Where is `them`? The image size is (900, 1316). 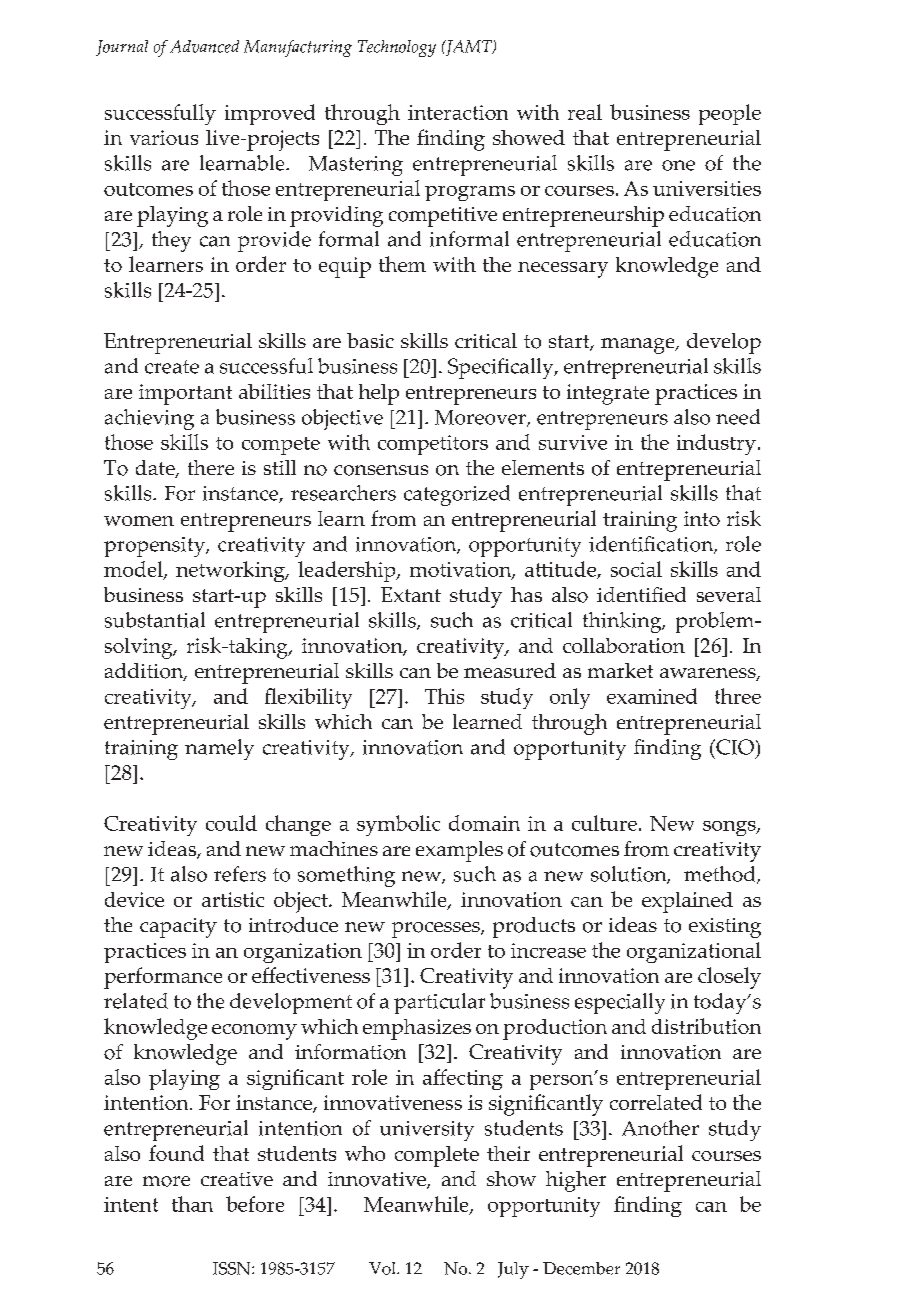
them is located at coordinates (402, 264).
